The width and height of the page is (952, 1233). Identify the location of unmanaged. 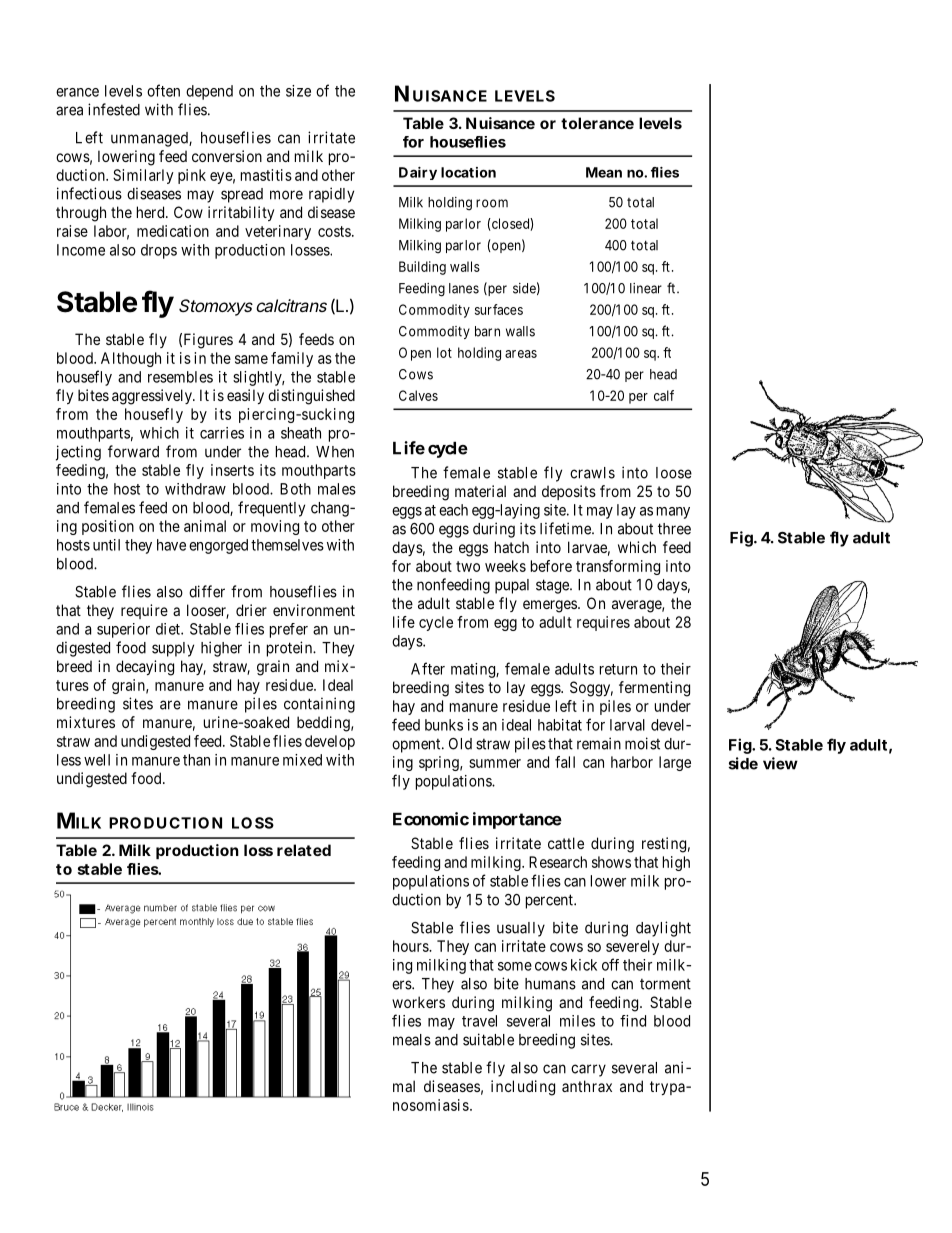
(150, 139).
